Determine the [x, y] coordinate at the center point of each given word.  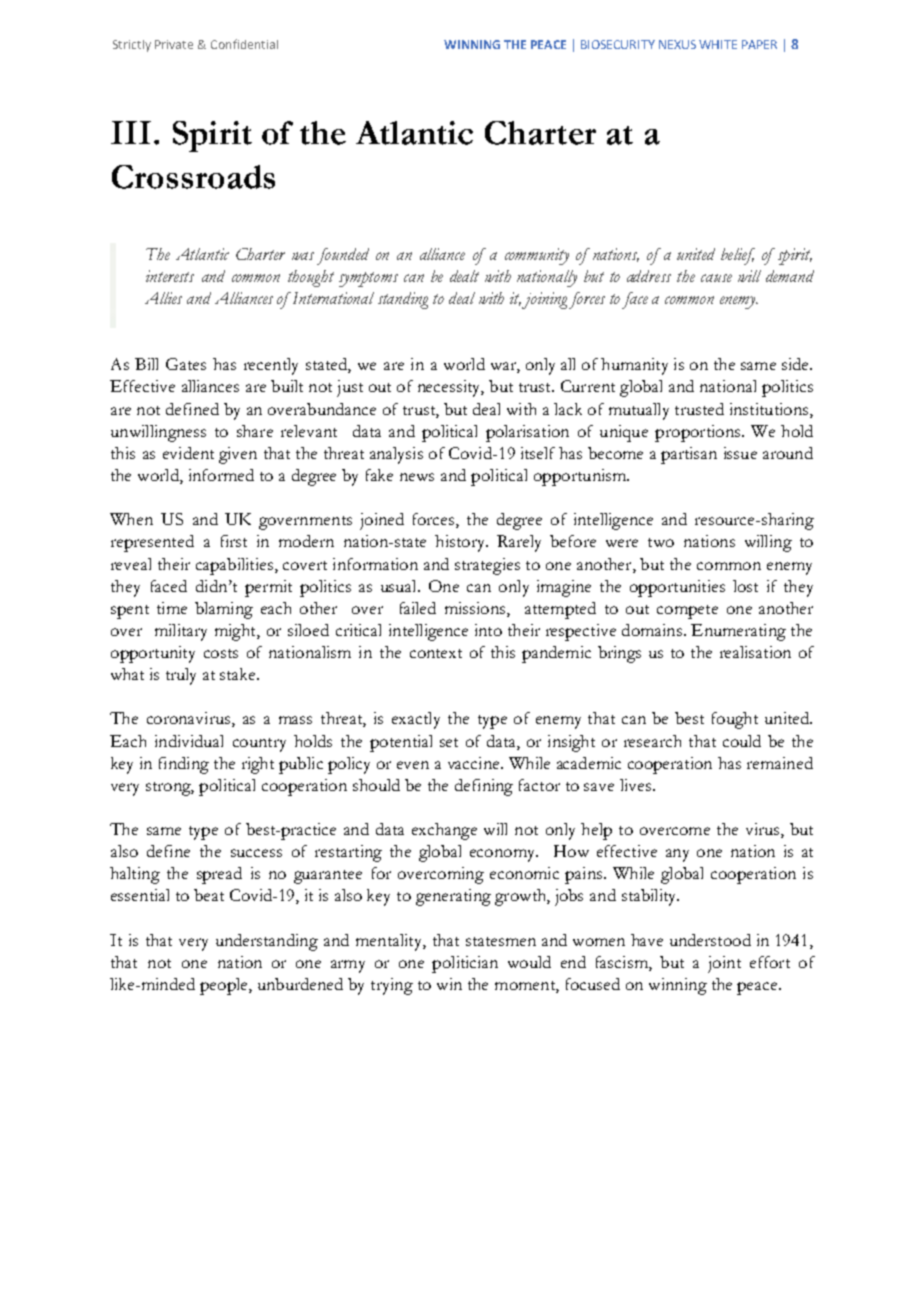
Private [174, 44]
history [461, 543]
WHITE [718, 44]
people [225, 986]
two [661, 542]
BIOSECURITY [618, 44]
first [234, 541]
